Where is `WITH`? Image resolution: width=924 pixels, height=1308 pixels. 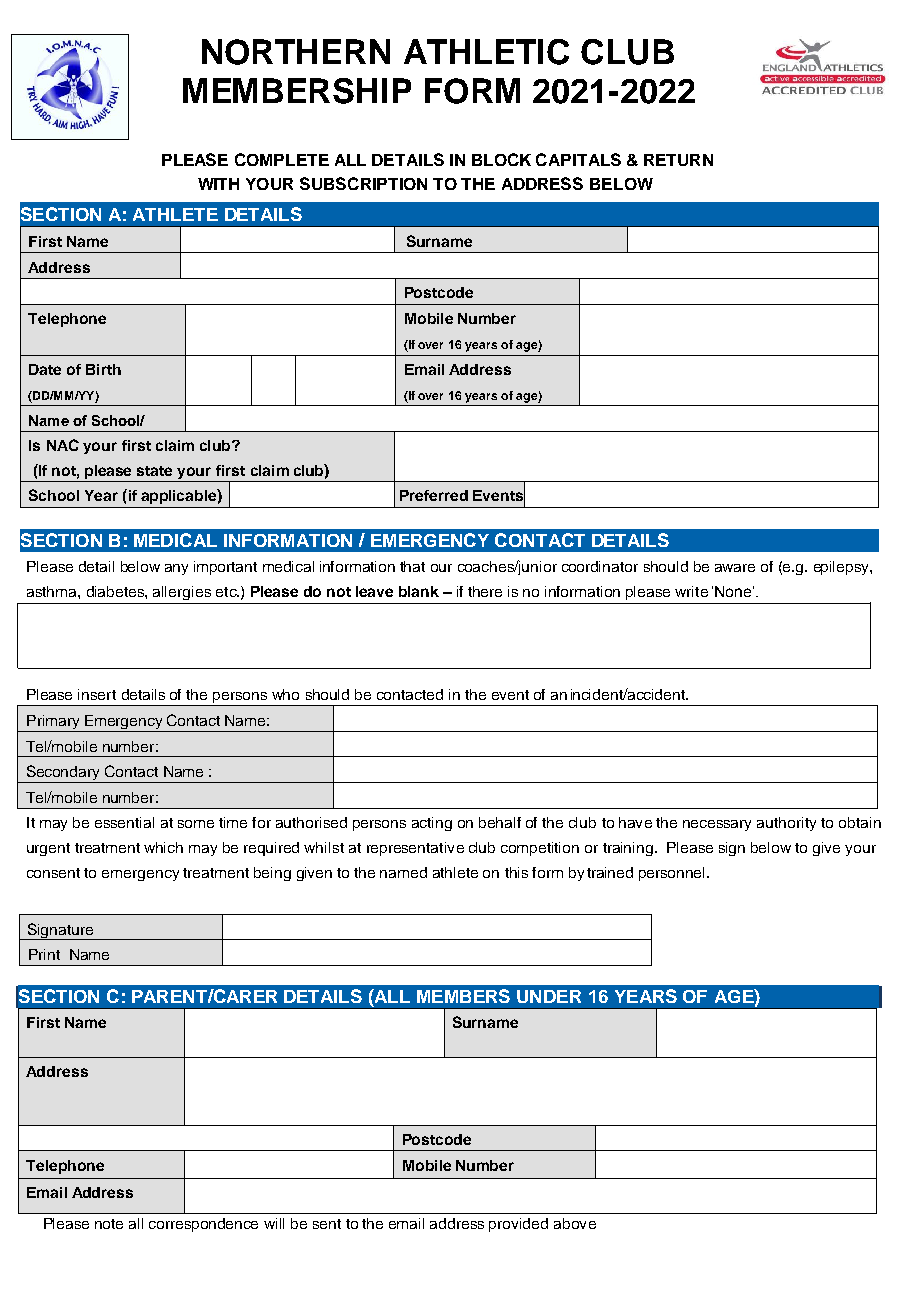
WITH is located at coordinates (218, 184).
